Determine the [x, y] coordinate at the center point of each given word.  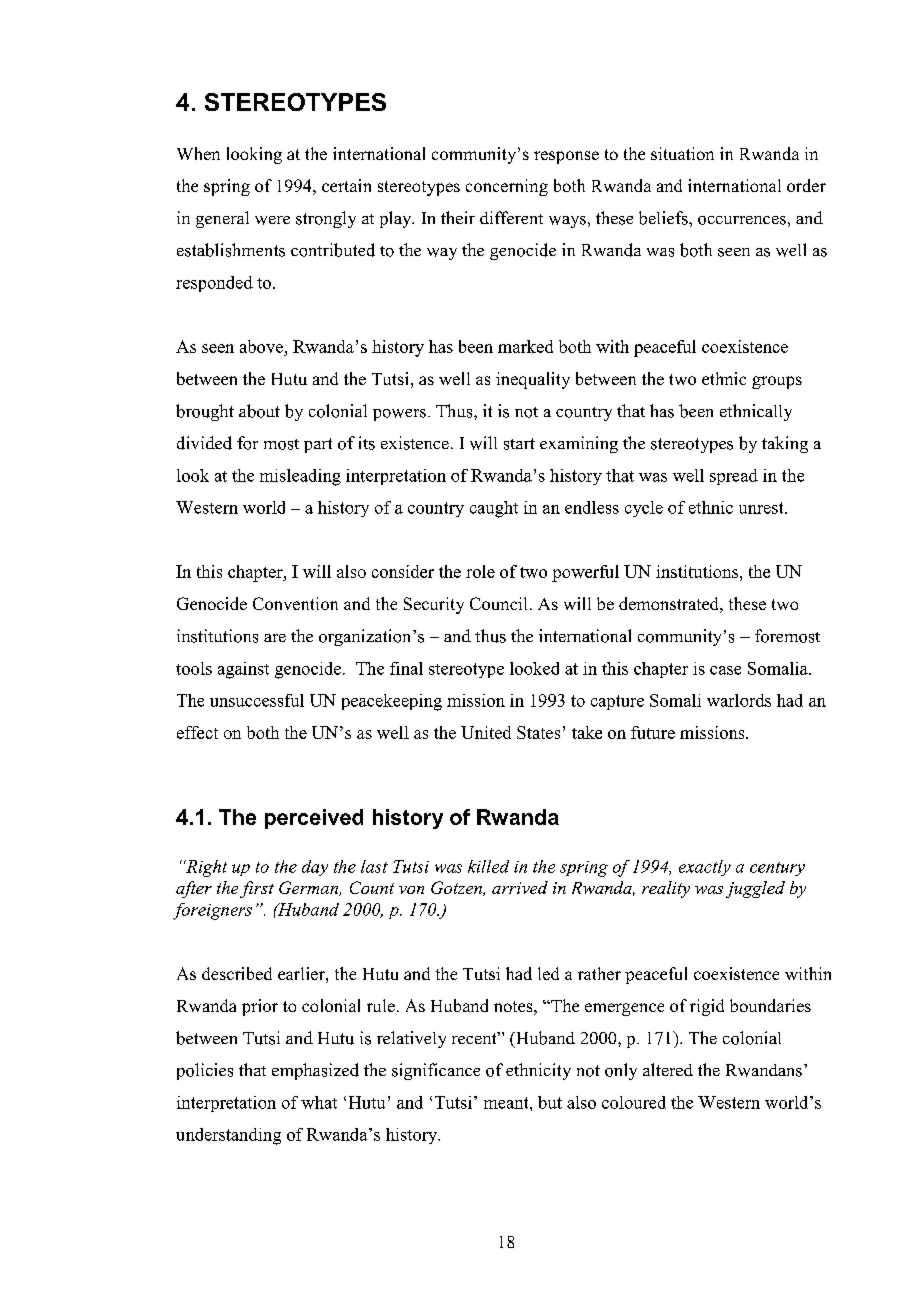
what [319, 1102]
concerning [507, 187]
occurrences [742, 220]
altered [668, 1069]
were [272, 220]
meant [507, 1103]
